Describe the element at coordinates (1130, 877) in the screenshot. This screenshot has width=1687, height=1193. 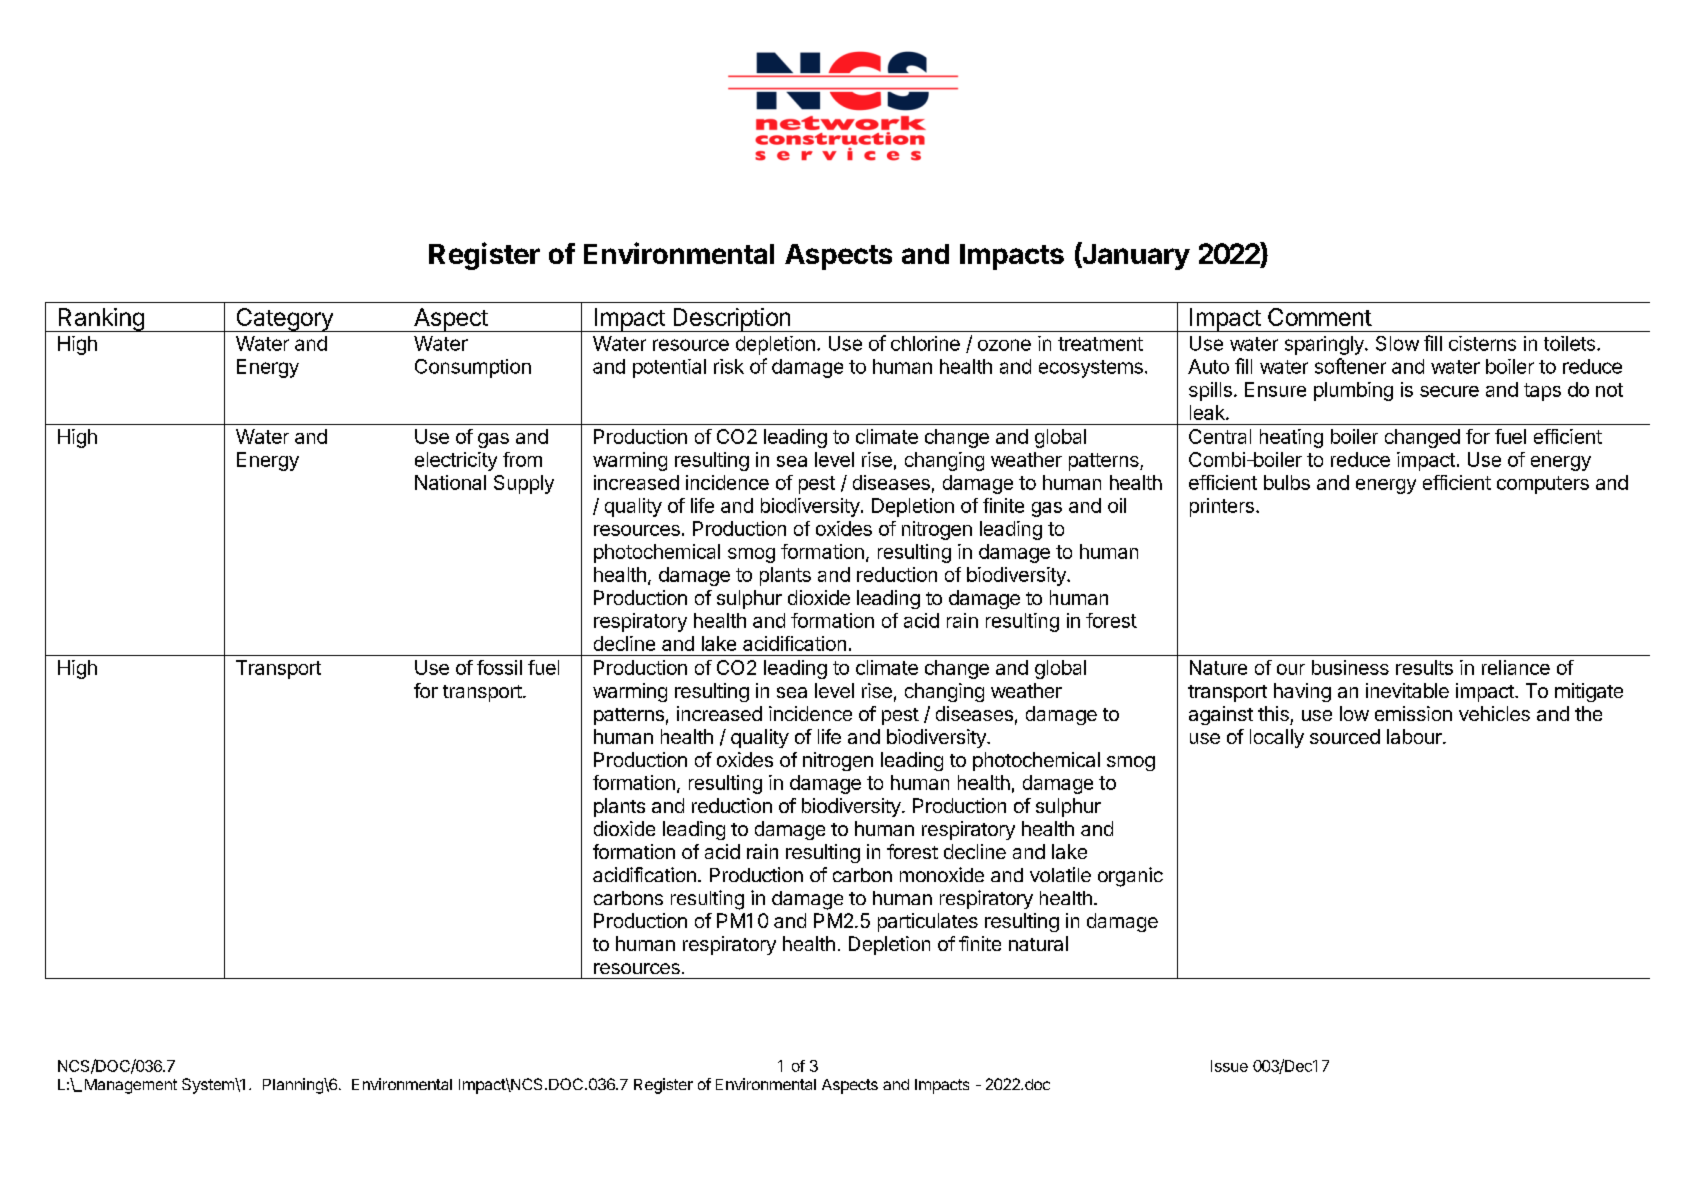
I see `organic` at that location.
